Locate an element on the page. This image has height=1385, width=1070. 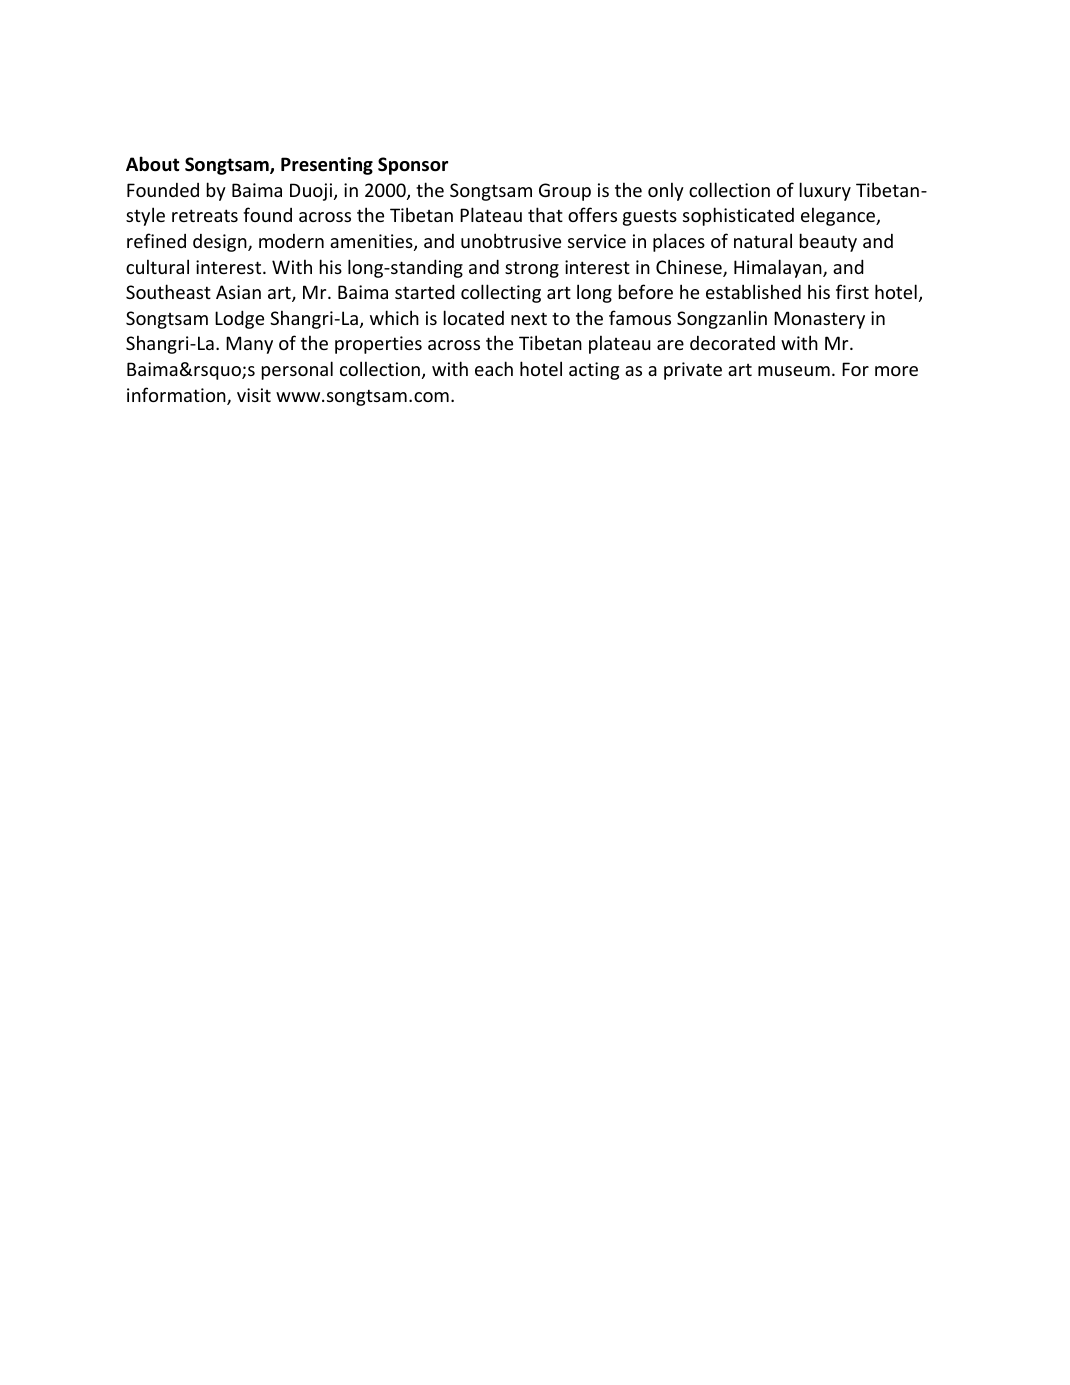
design is located at coordinates (221, 243).
